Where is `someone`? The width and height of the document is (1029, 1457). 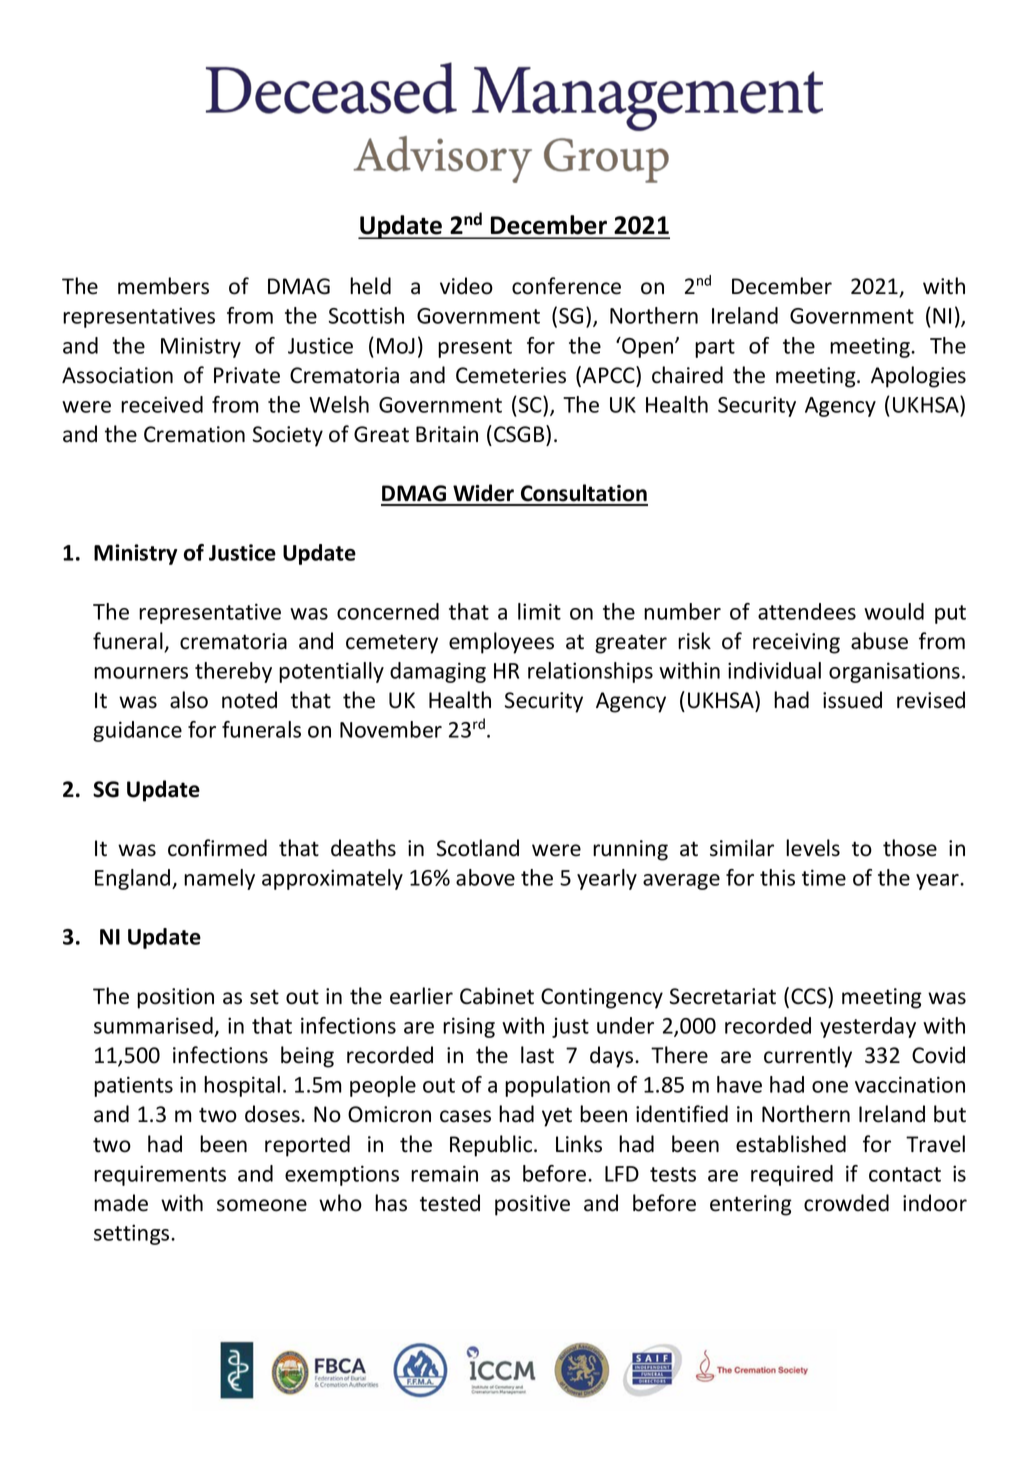
someone is located at coordinates (262, 1205).
